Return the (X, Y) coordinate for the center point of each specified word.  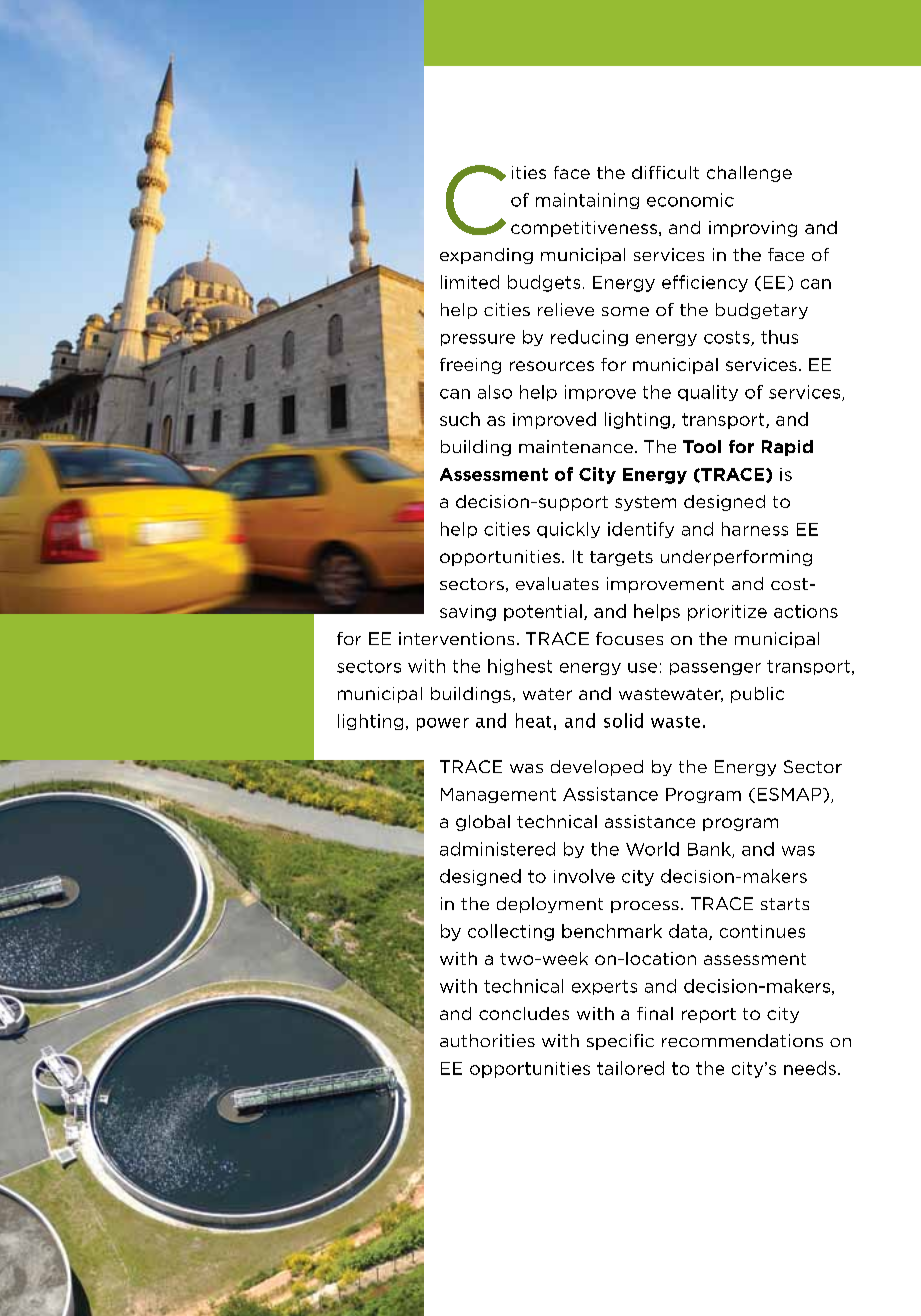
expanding (486, 256)
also (495, 392)
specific (620, 1042)
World (652, 849)
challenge (749, 174)
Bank (710, 850)
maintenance (576, 446)
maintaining (587, 201)
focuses (629, 638)
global (483, 823)
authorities (487, 1040)
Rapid (787, 448)
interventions (456, 638)
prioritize (727, 613)
